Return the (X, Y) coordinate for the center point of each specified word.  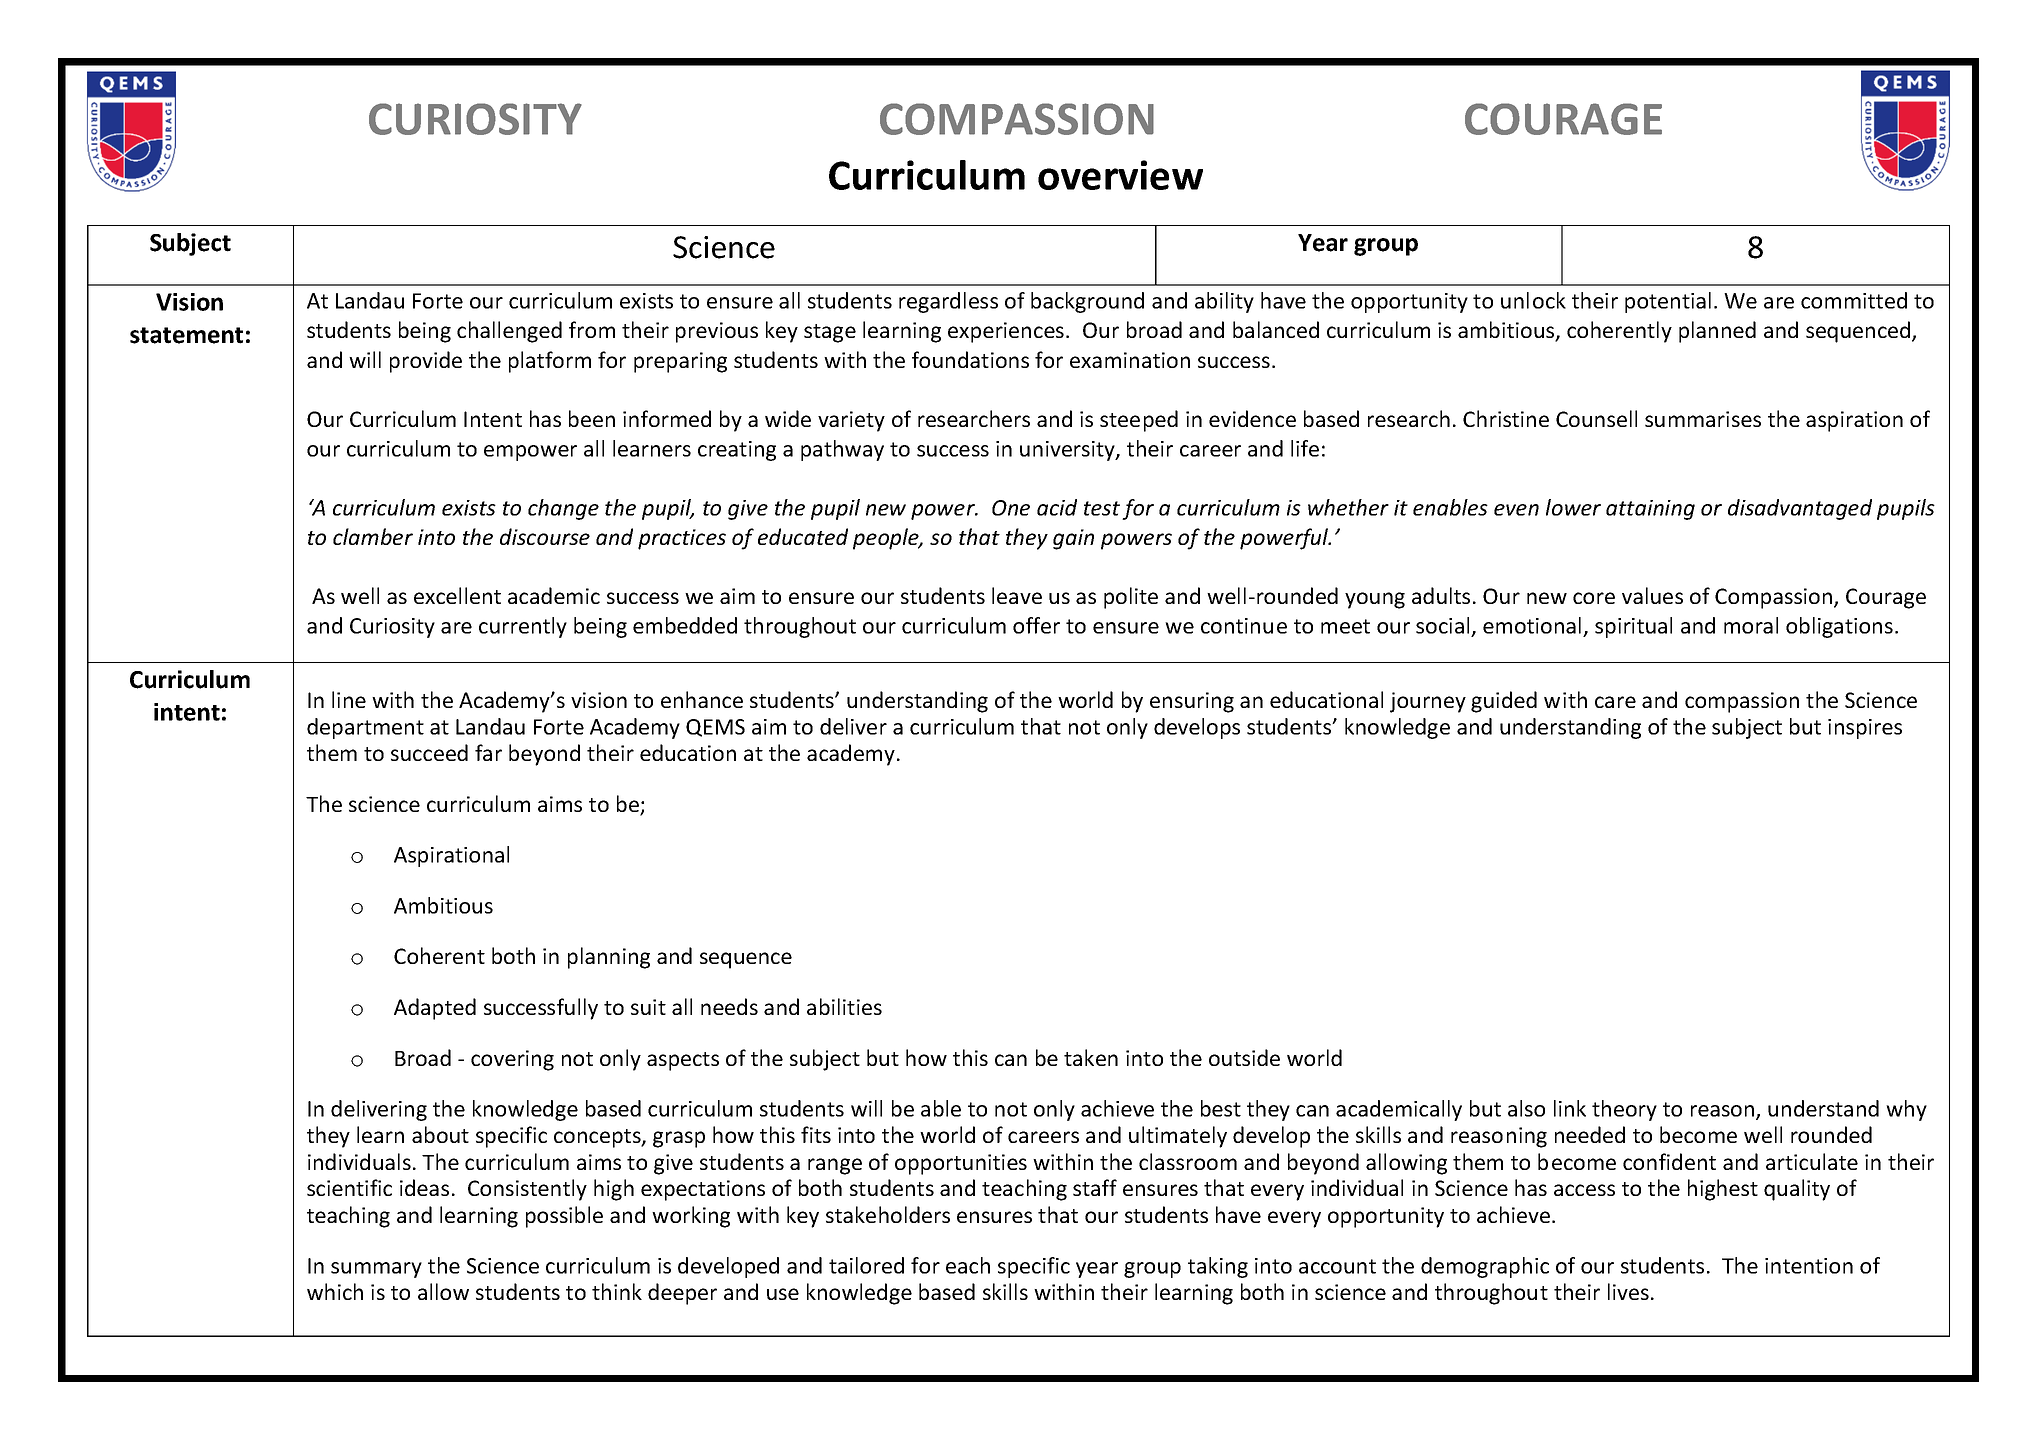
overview (1120, 175)
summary (376, 1270)
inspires (1865, 729)
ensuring (1192, 702)
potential (1668, 302)
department (365, 728)
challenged (509, 332)
